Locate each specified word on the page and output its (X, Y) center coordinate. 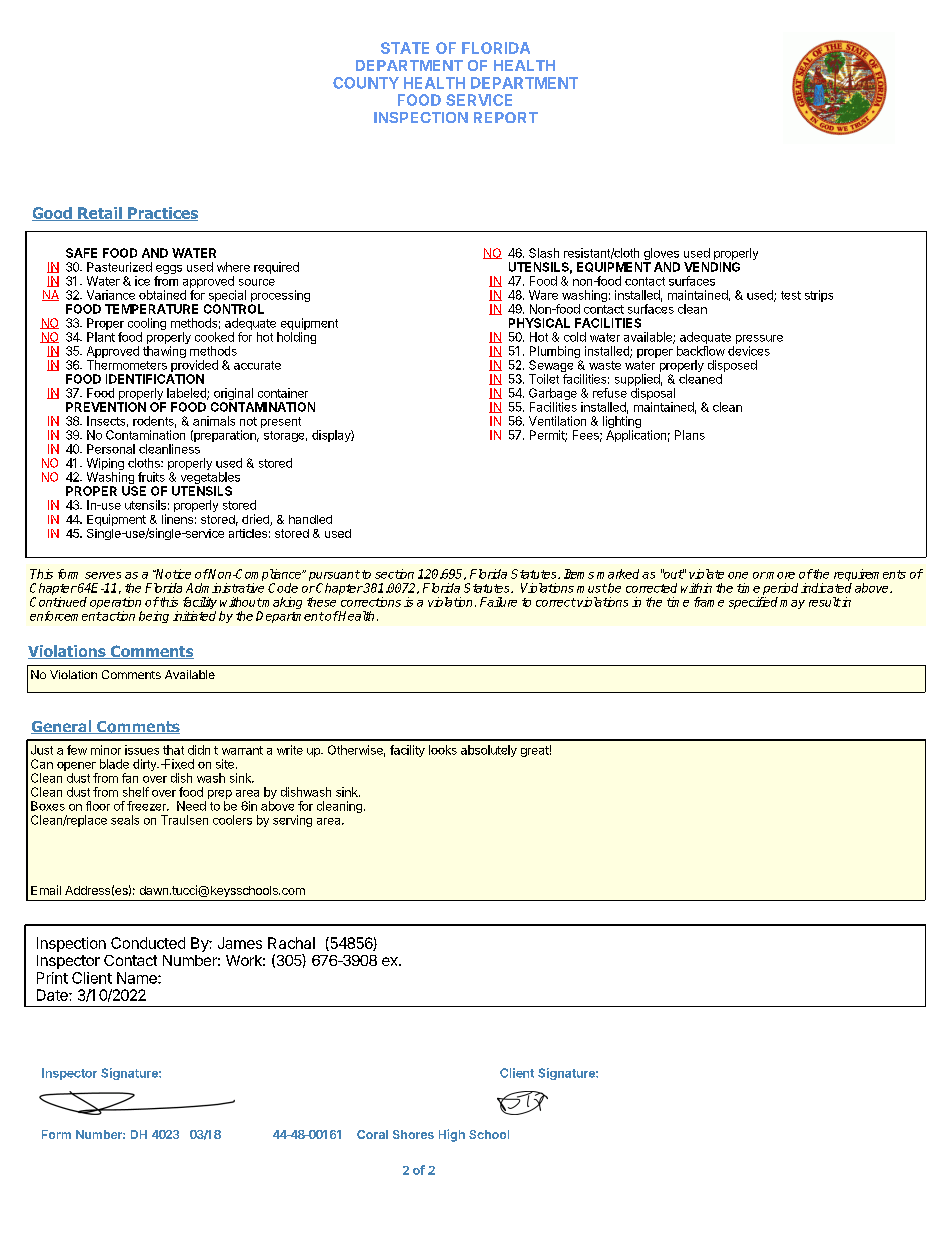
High (452, 1135)
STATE (405, 48)
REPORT (506, 117)
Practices (162, 214)
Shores (413, 1134)
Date (53, 995)
